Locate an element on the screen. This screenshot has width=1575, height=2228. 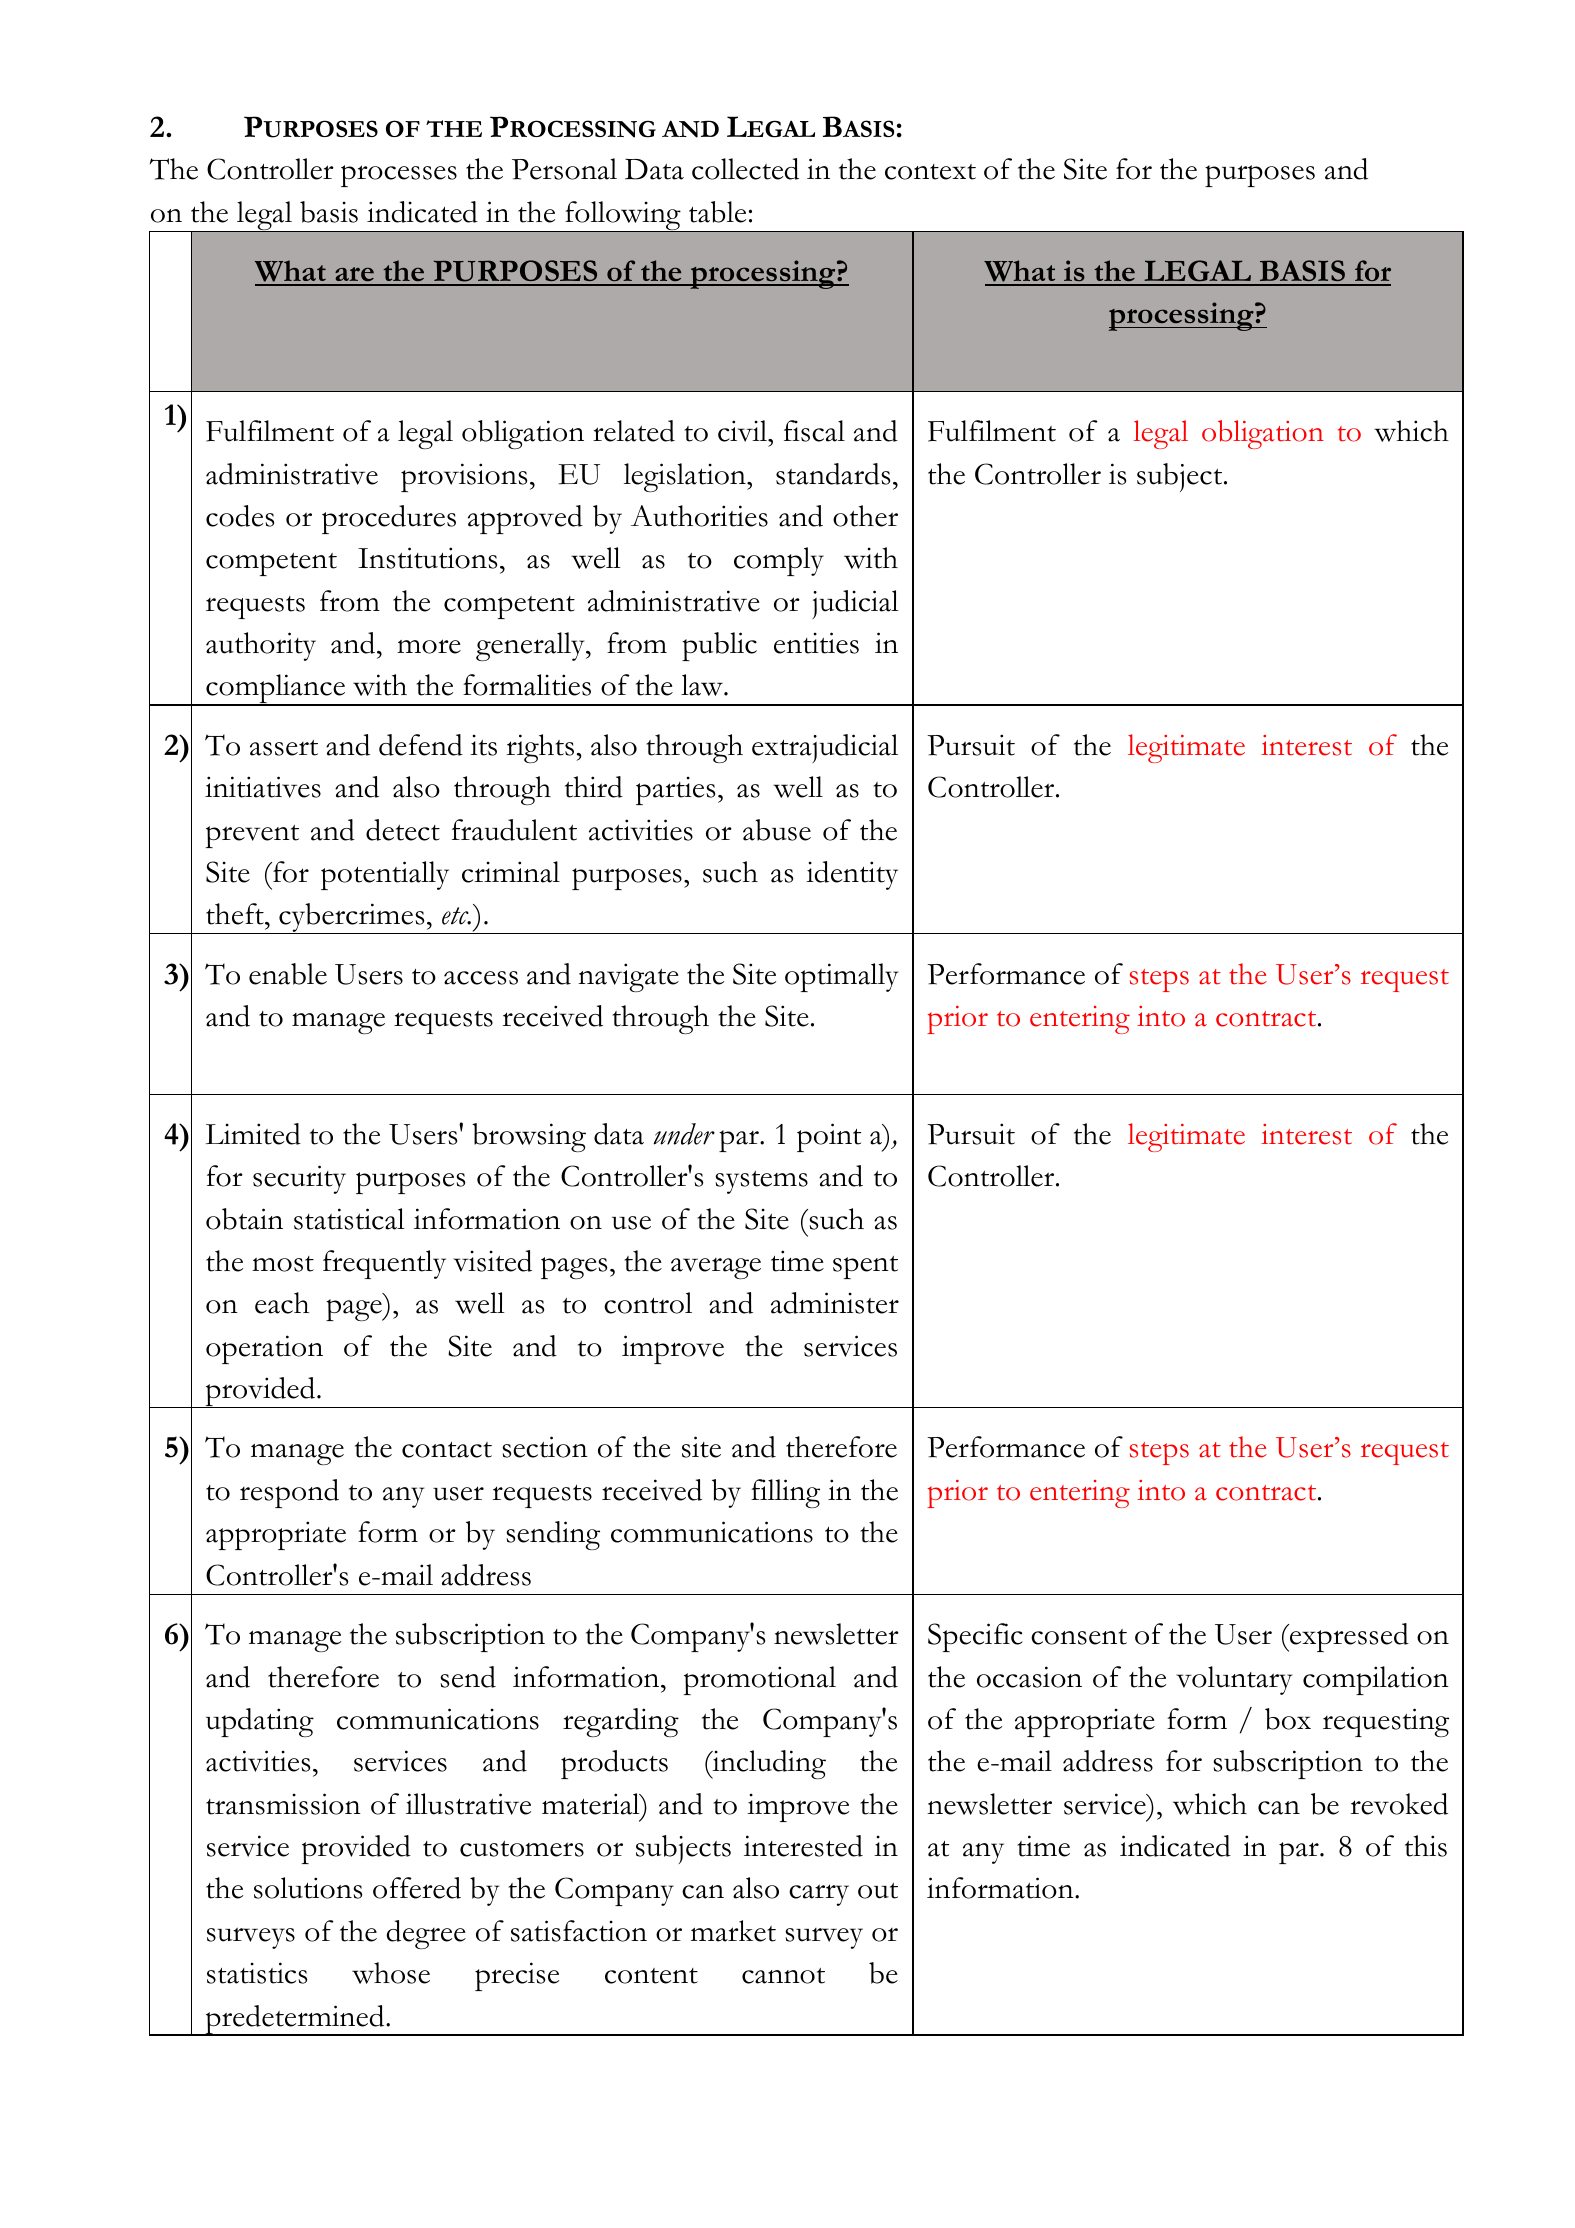
processes is located at coordinates (399, 176).
